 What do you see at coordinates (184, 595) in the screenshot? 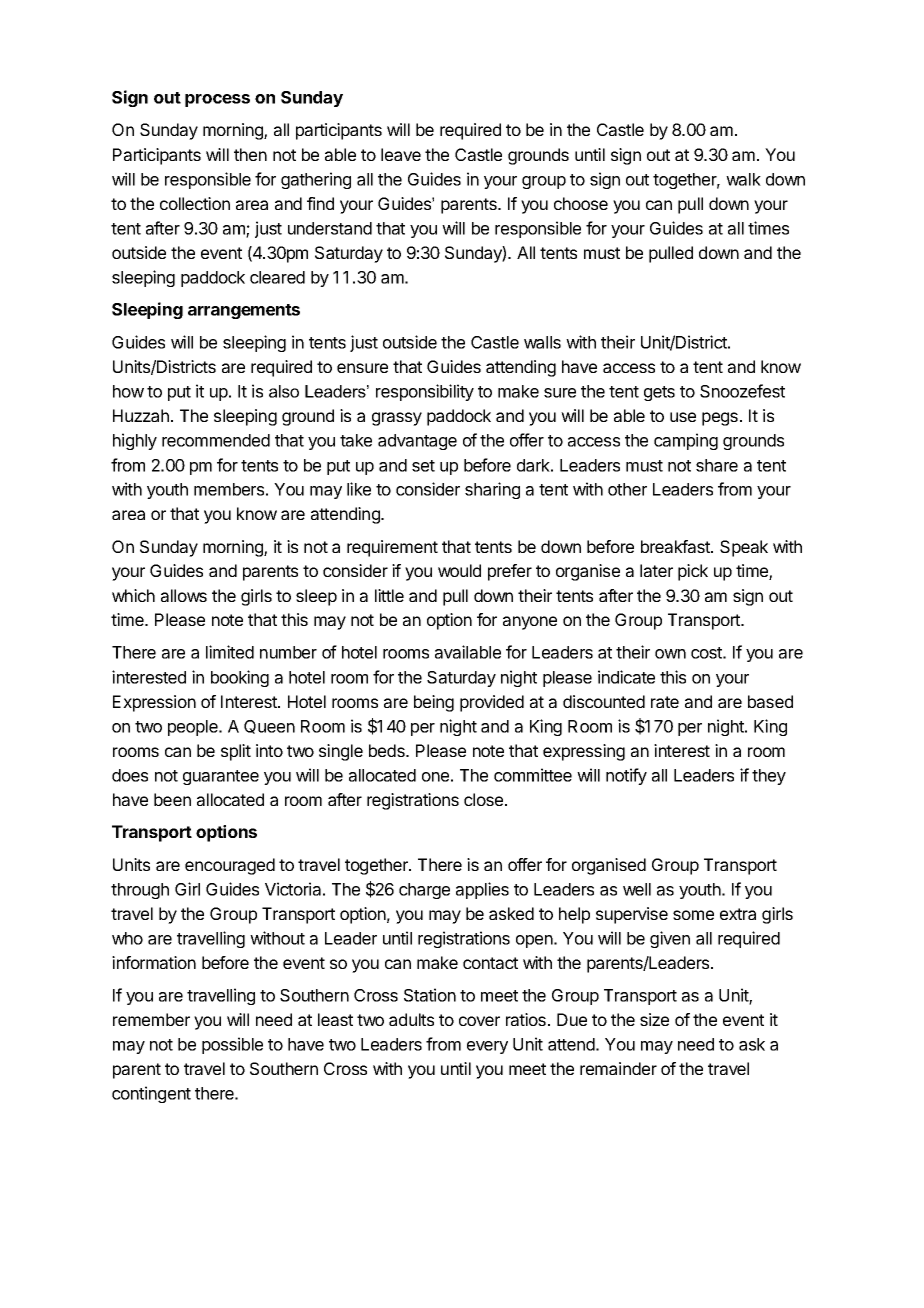
I see `allows` at bounding box center [184, 595].
